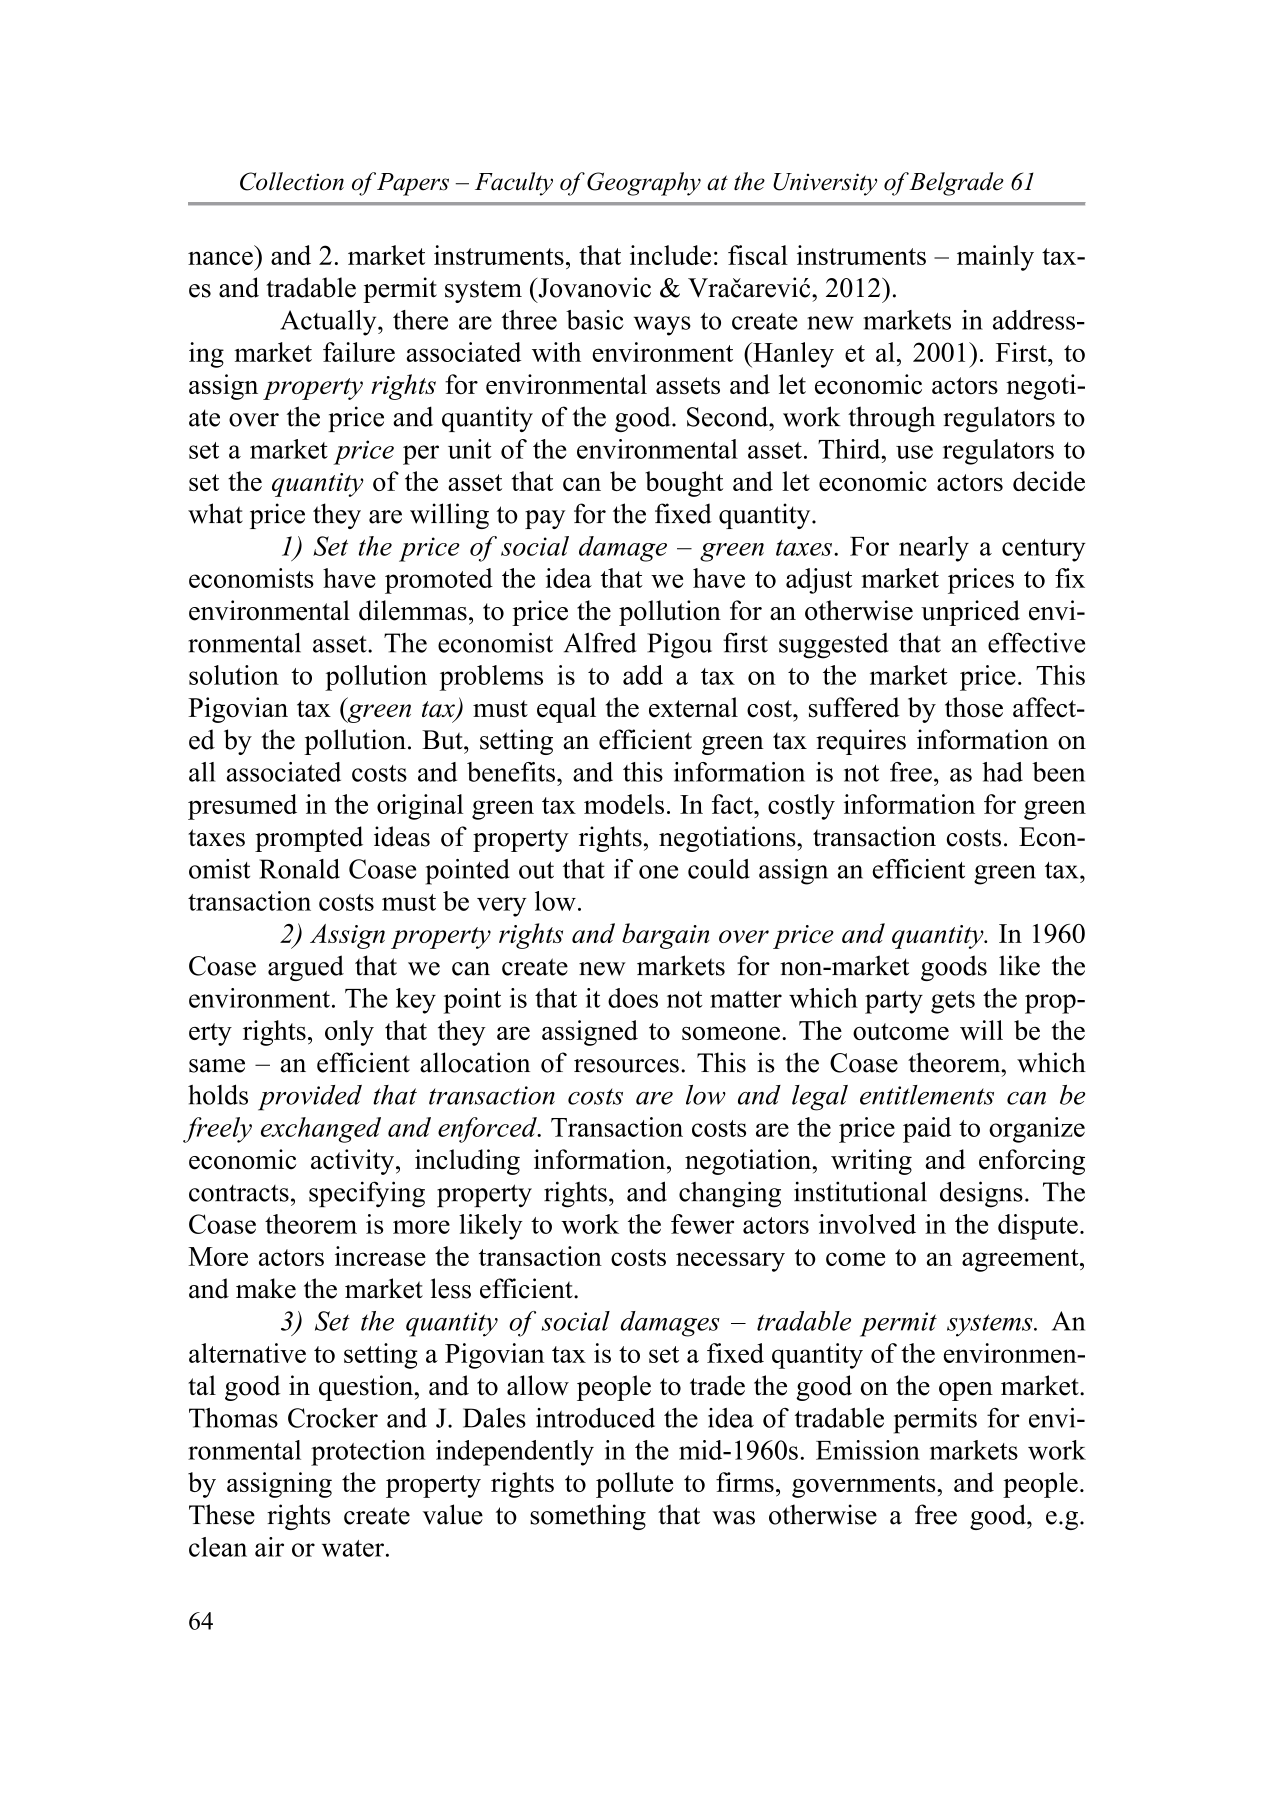 The image size is (1274, 1810). Describe the element at coordinates (702, 1224) in the screenshot. I see `fewer` at that location.
